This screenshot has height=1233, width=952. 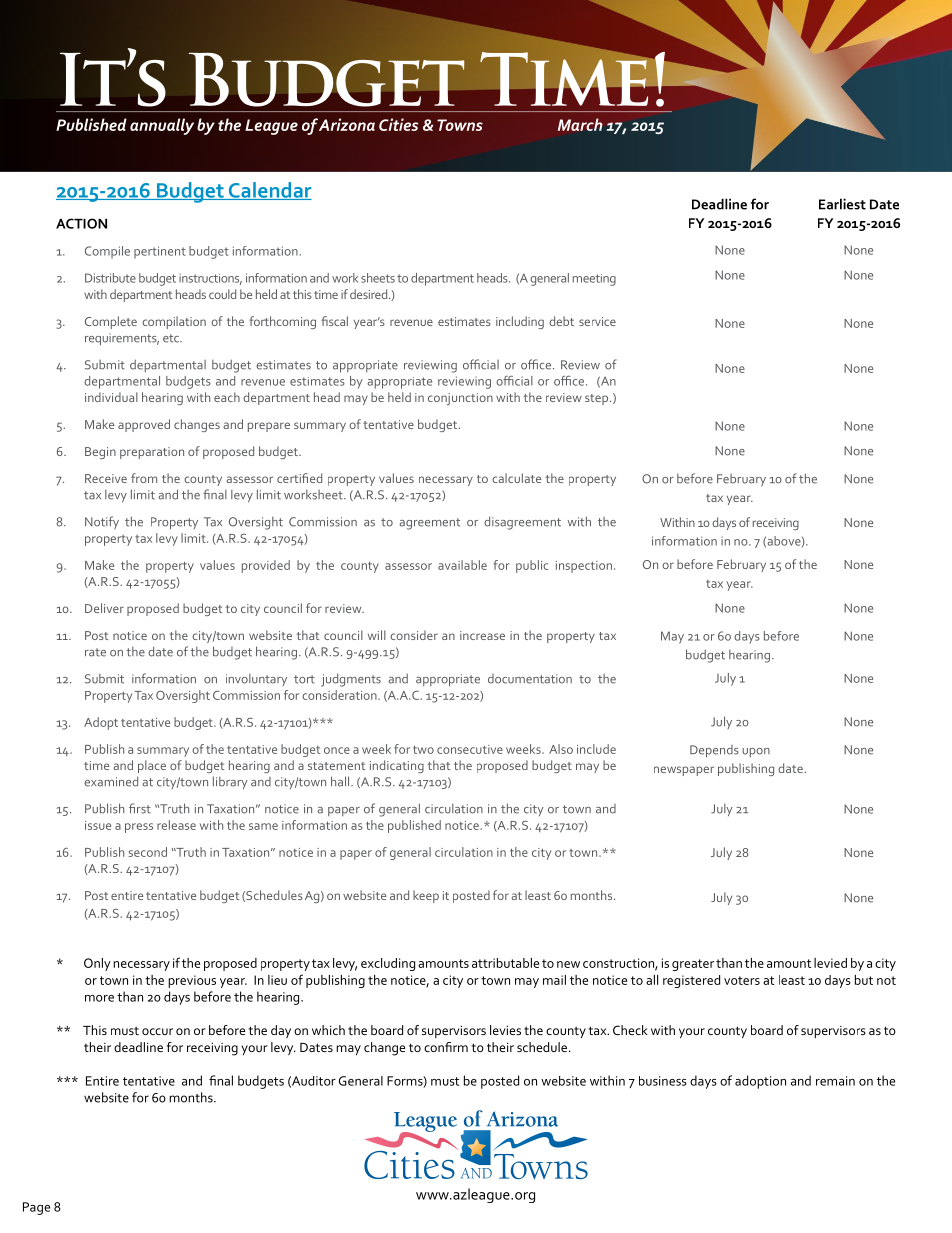 I want to click on Earliest, so click(x=842, y=204).
